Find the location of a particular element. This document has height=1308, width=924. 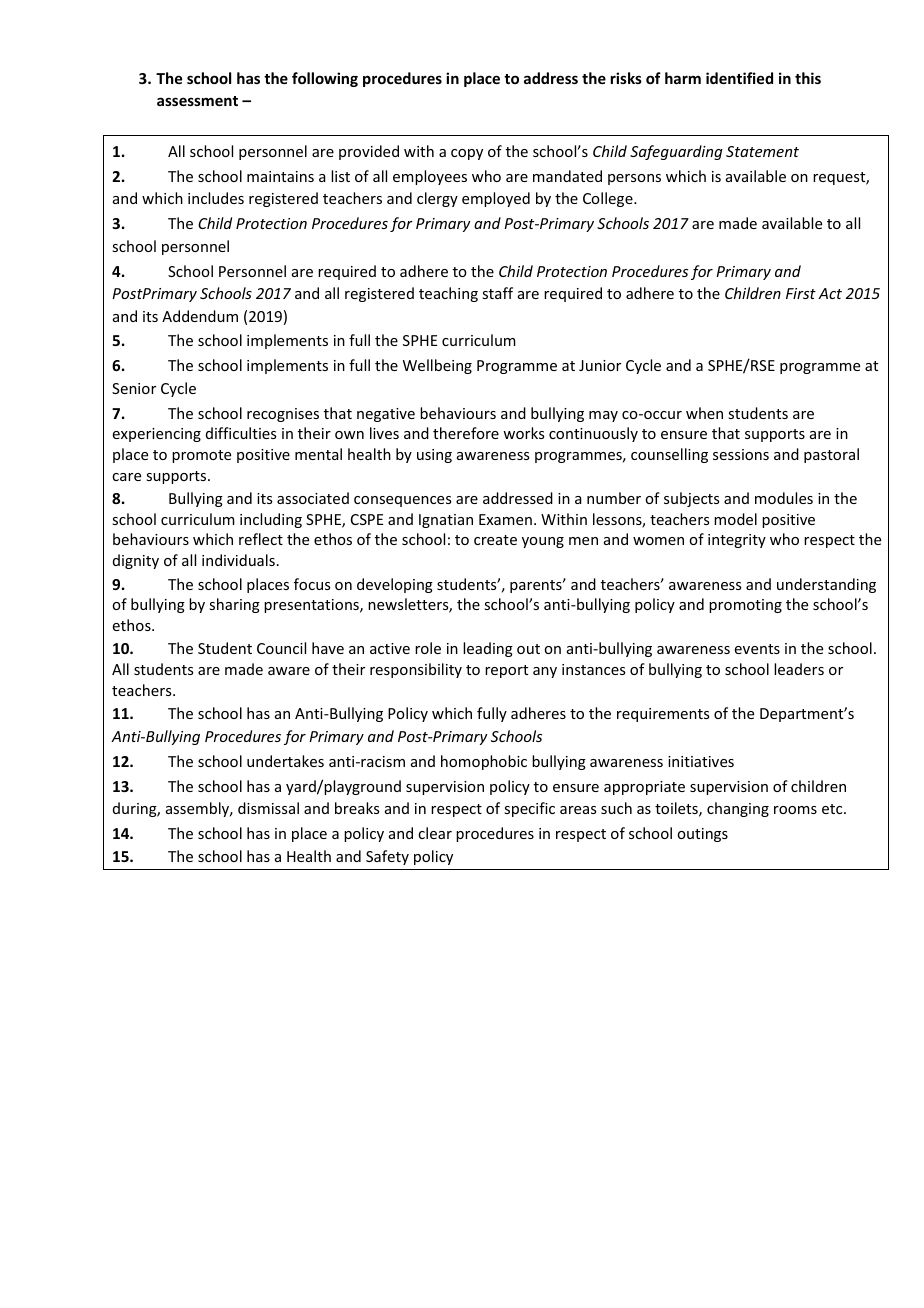

assessment is located at coordinates (197, 101).
